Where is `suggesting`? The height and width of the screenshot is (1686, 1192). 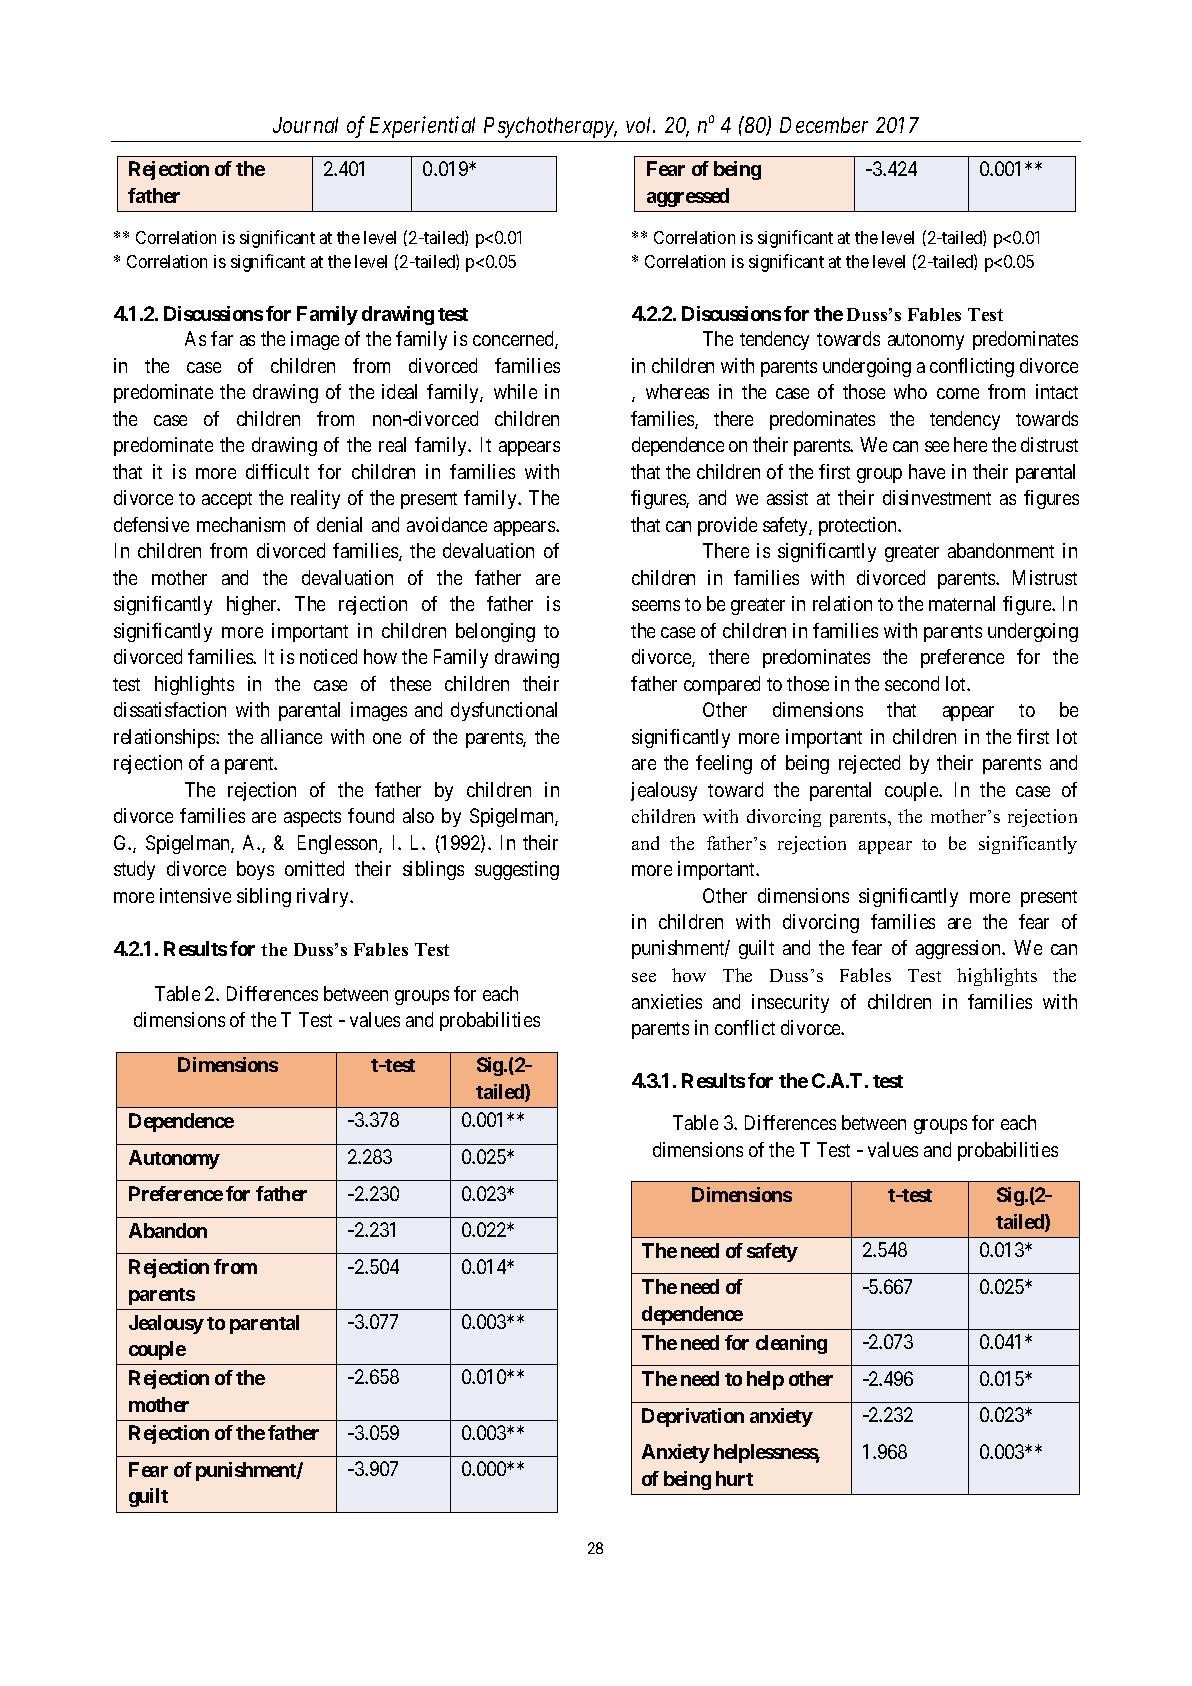 suggesting is located at coordinates (517, 870).
